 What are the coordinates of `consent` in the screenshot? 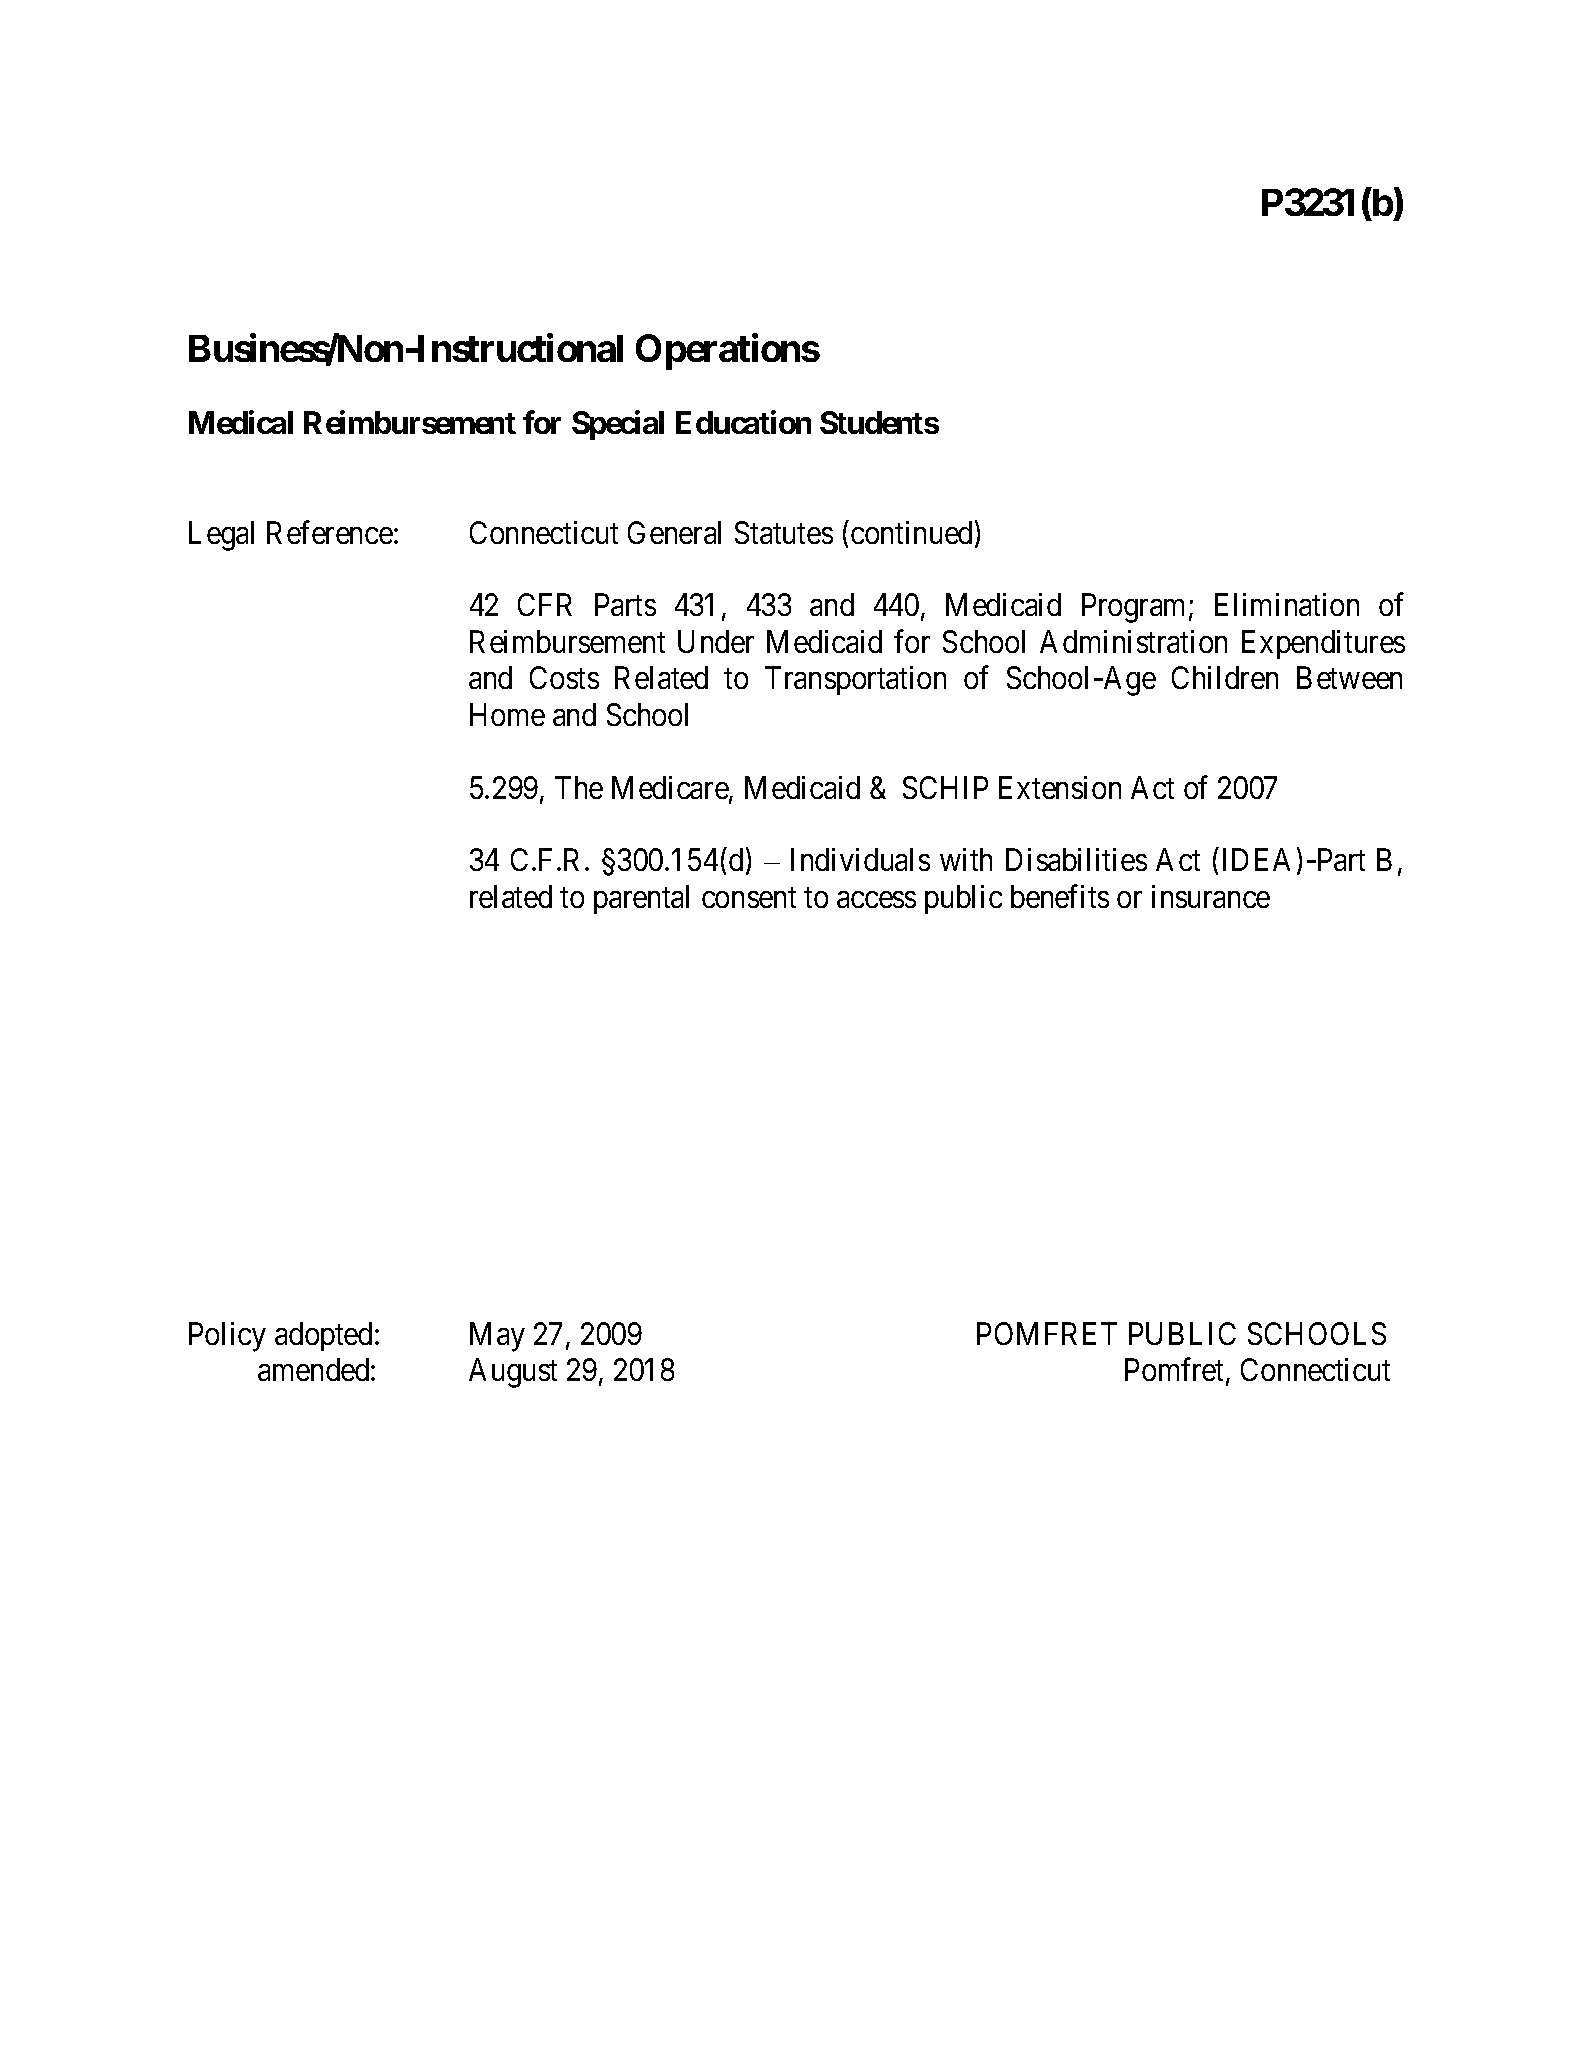 It's located at (749, 898).
